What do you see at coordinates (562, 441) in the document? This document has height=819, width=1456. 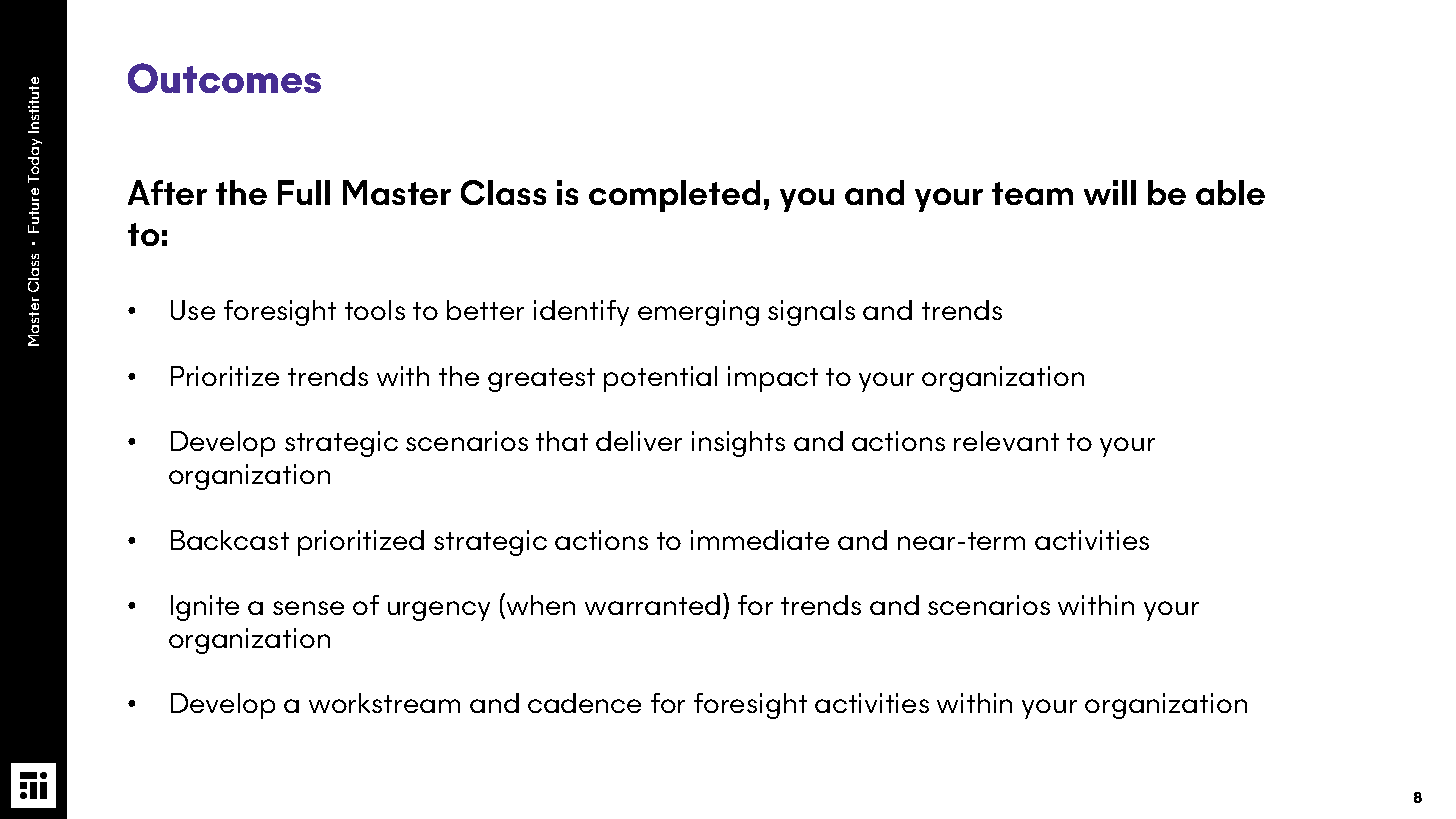 I see `that` at bounding box center [562, 441].
